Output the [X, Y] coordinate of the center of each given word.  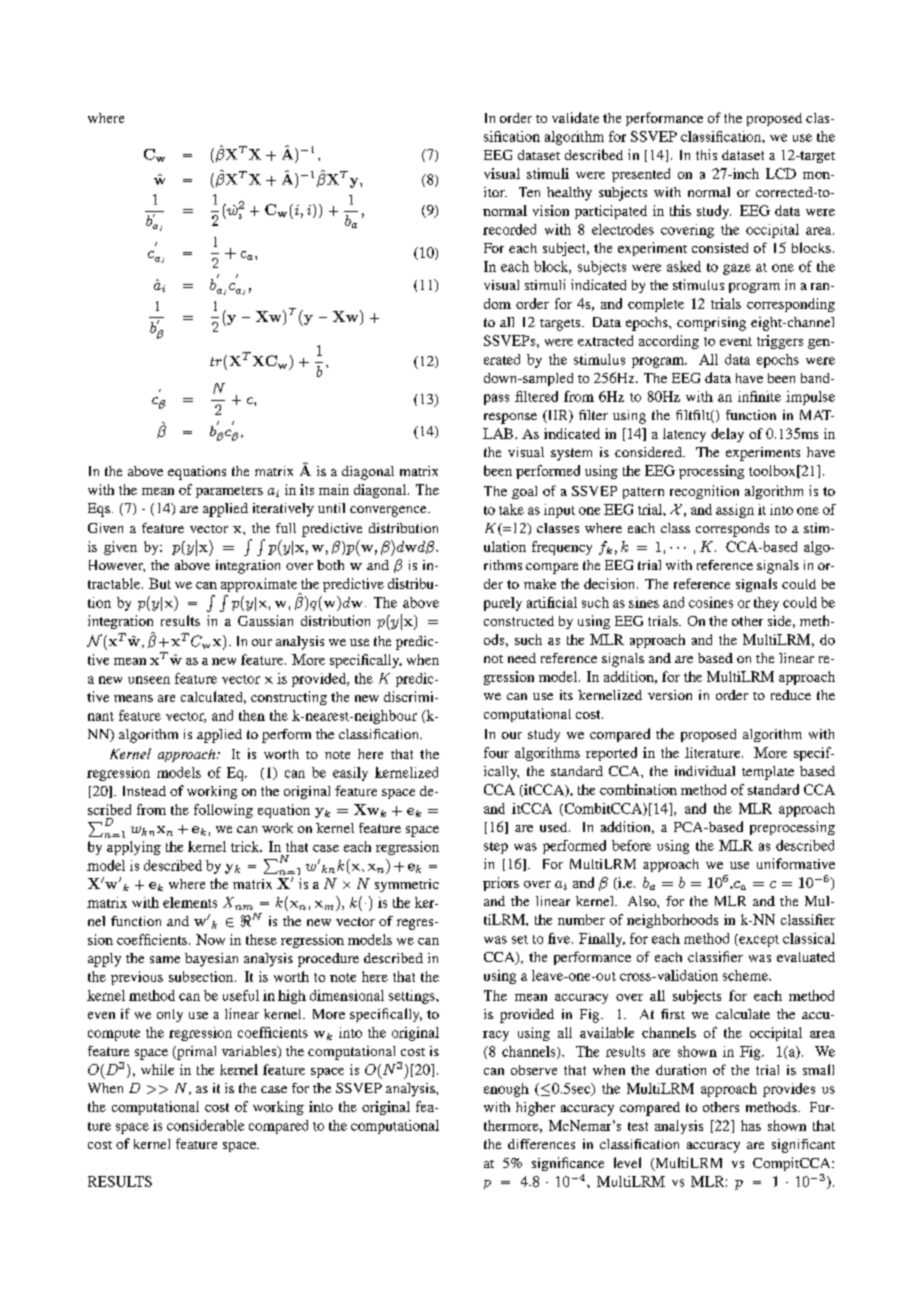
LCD [781, 173]
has [751, 1125]
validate [575, 117]
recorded [509, 229]
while [157, 1069]
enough [506, 1090]
